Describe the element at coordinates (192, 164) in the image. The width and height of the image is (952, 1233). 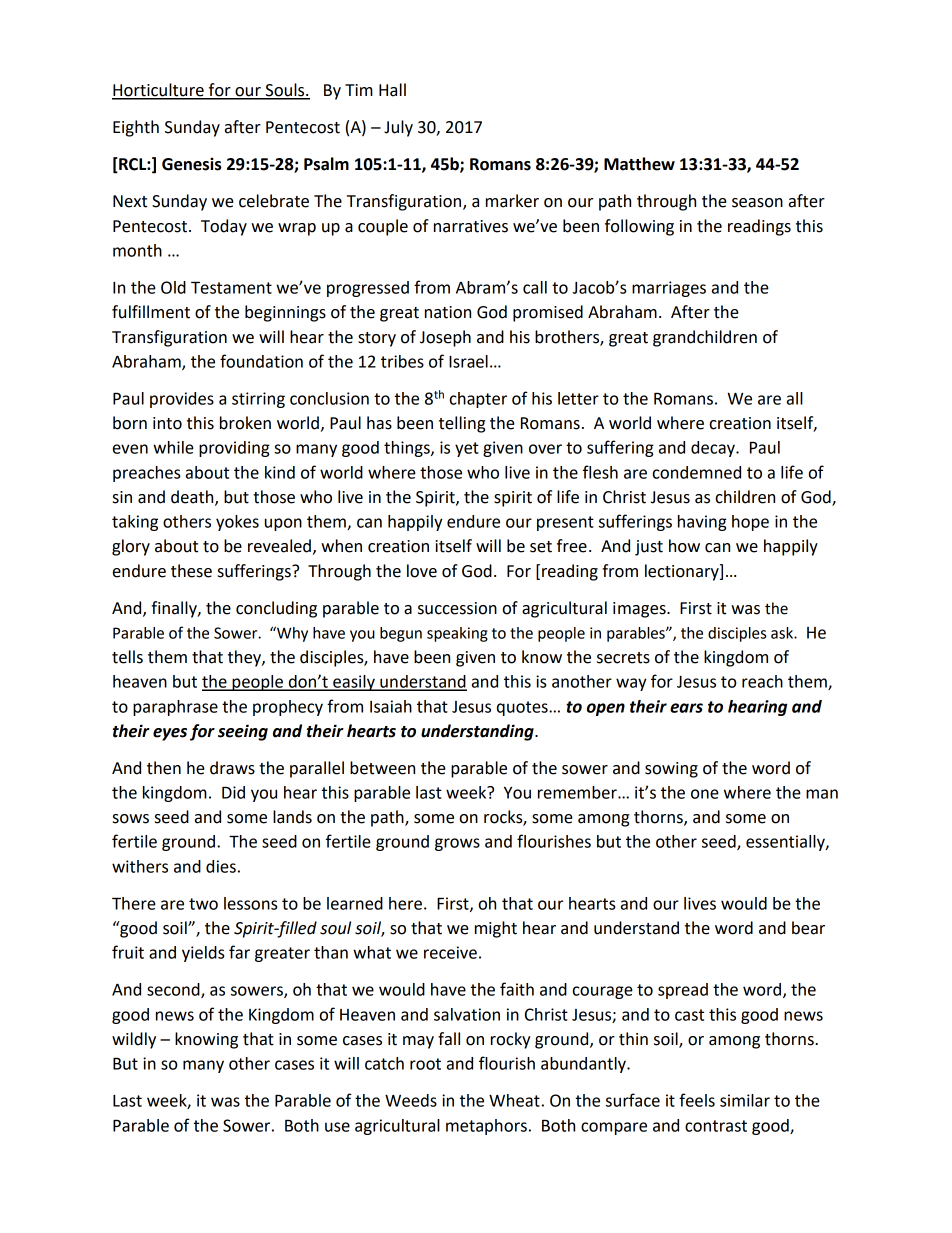
I see `Genesis` at that location.
